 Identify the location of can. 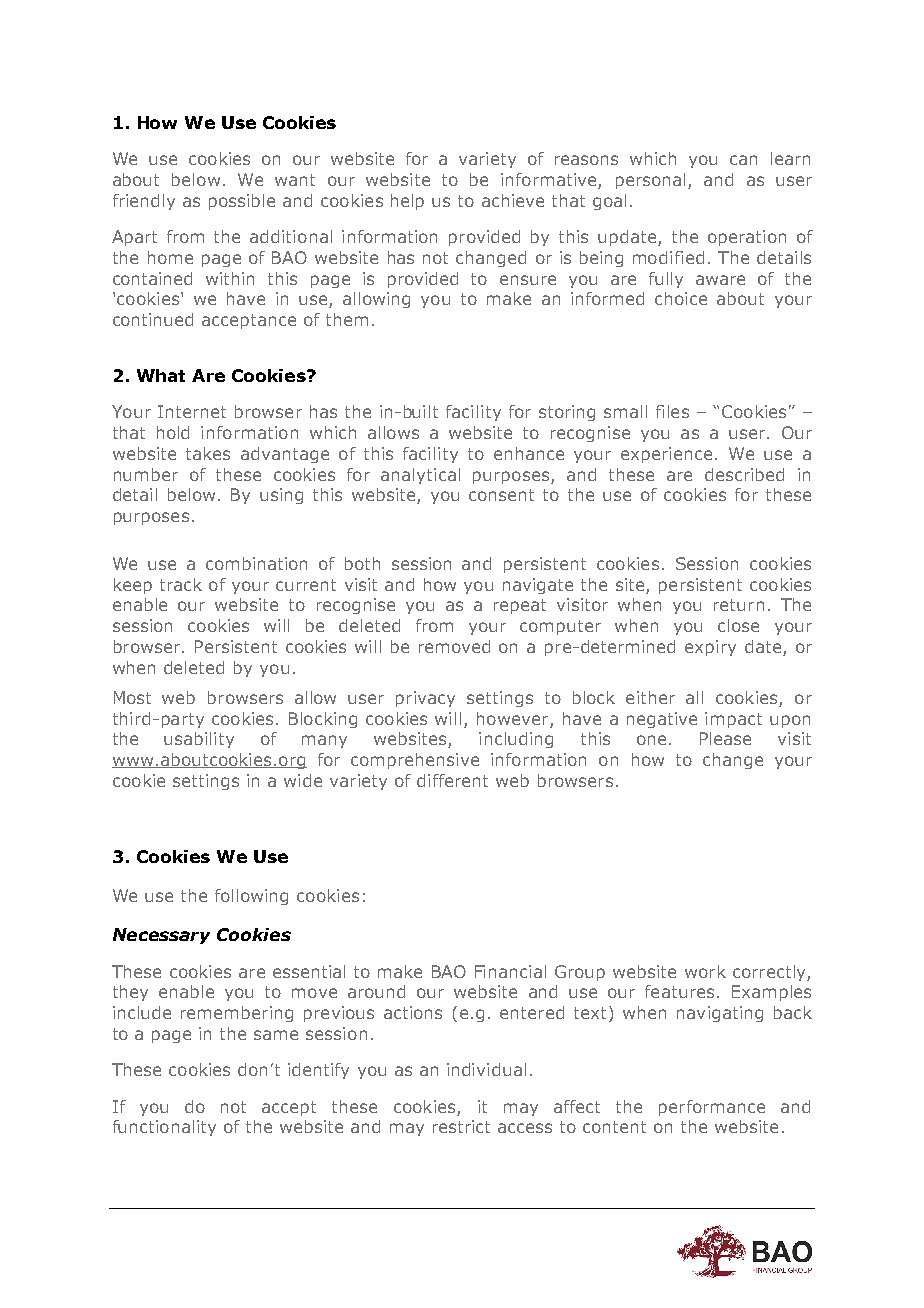
(743, 160).
